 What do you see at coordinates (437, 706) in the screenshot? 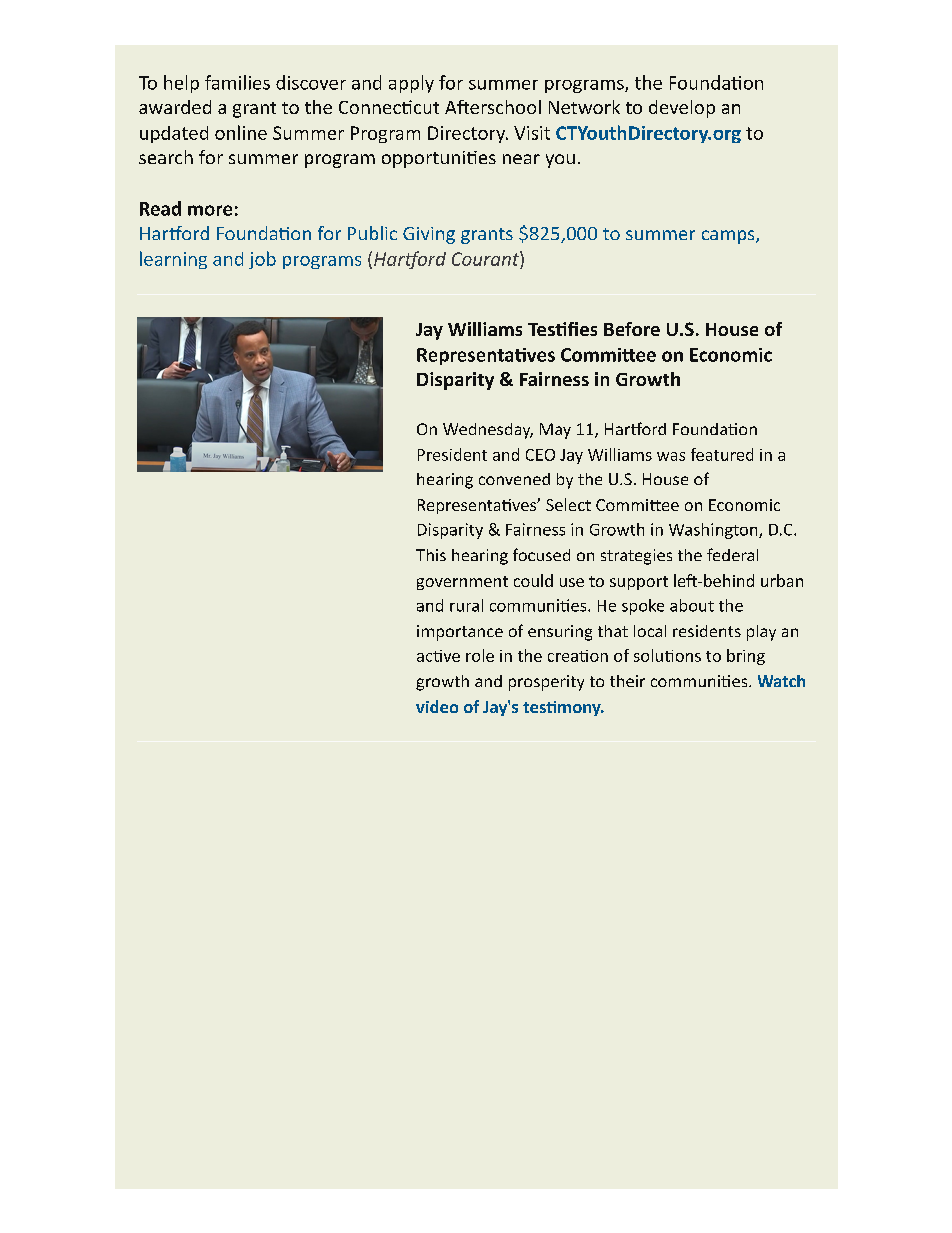
I see `video` at bounding box center [437, 706].
